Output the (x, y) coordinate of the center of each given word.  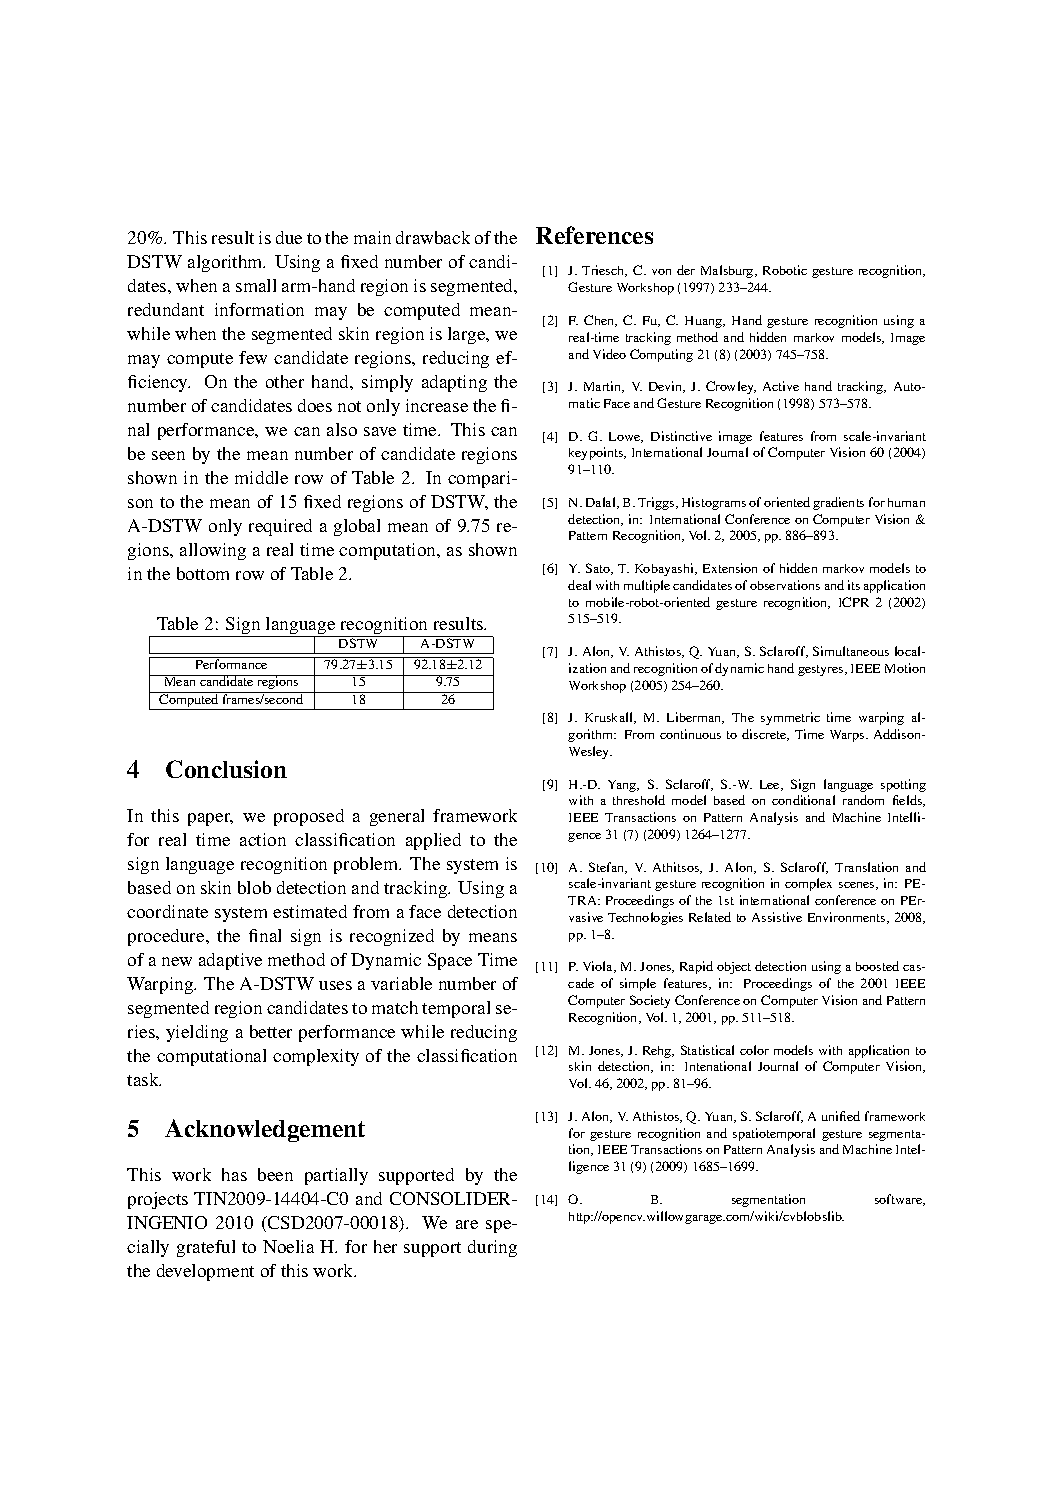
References (594, 235)
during (492, 1248)
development (205, 1272)
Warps (848, 736)
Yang (623, 786)
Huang (705, 322)
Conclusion (226, 769)
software (900, 1200)
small (256, 285)
